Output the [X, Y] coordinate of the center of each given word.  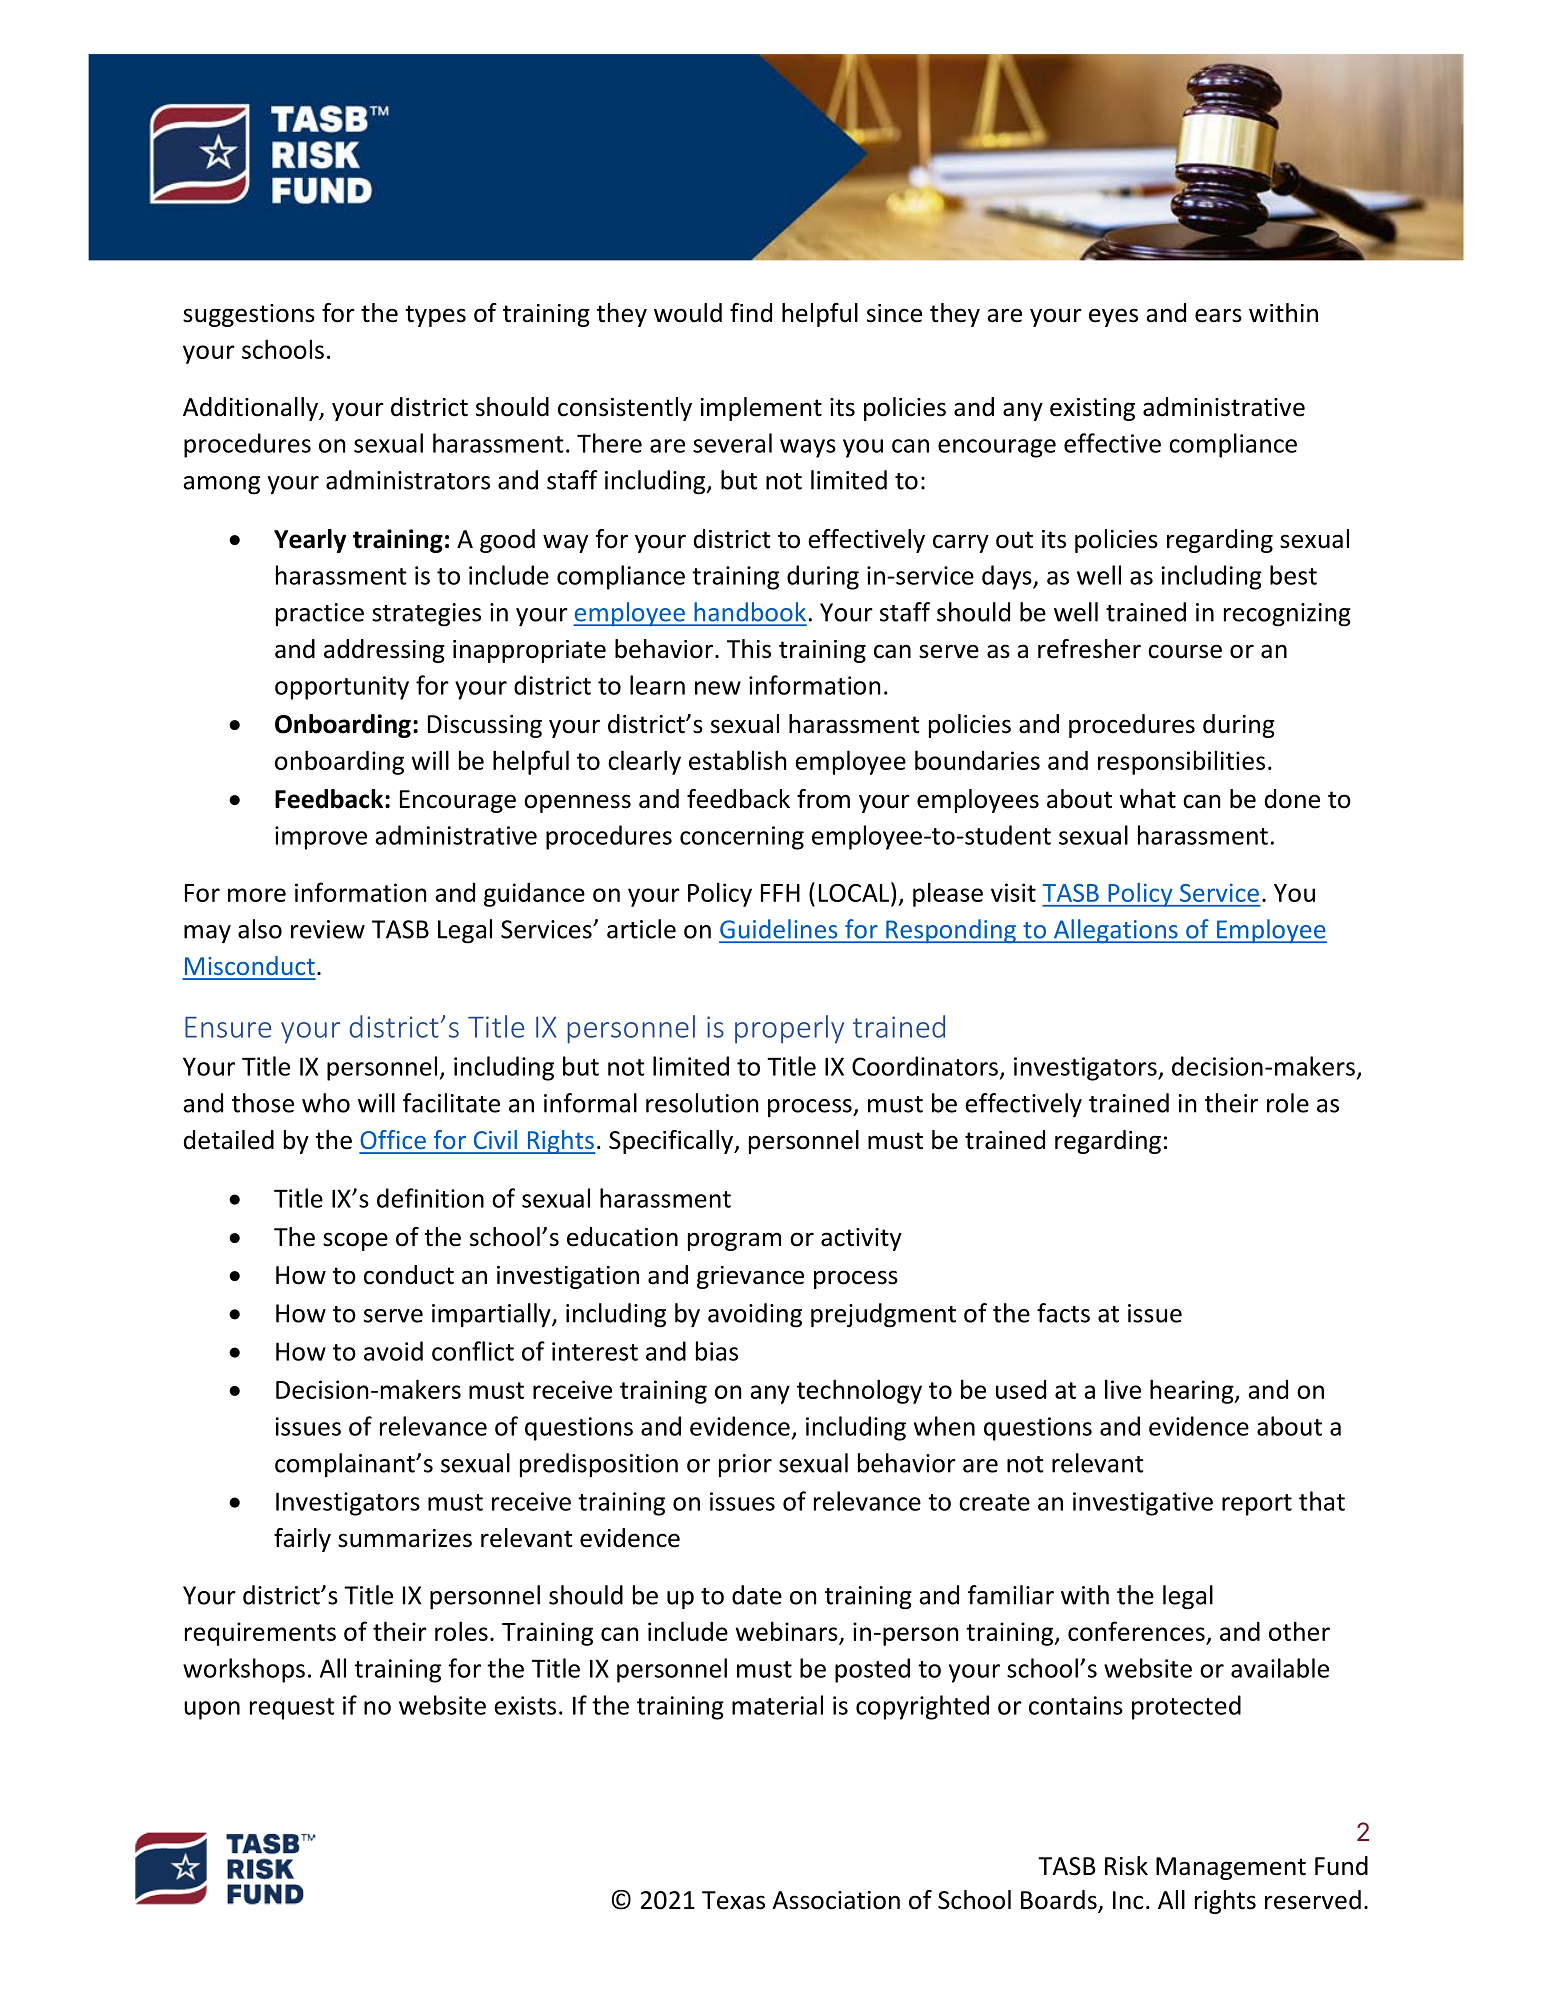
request [292, 1709]
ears [1218, 315]
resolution [702, 1103]
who [326, 1103]
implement [761, 409]
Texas [733, 1900]
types [435, 316]
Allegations [1115, 931]
